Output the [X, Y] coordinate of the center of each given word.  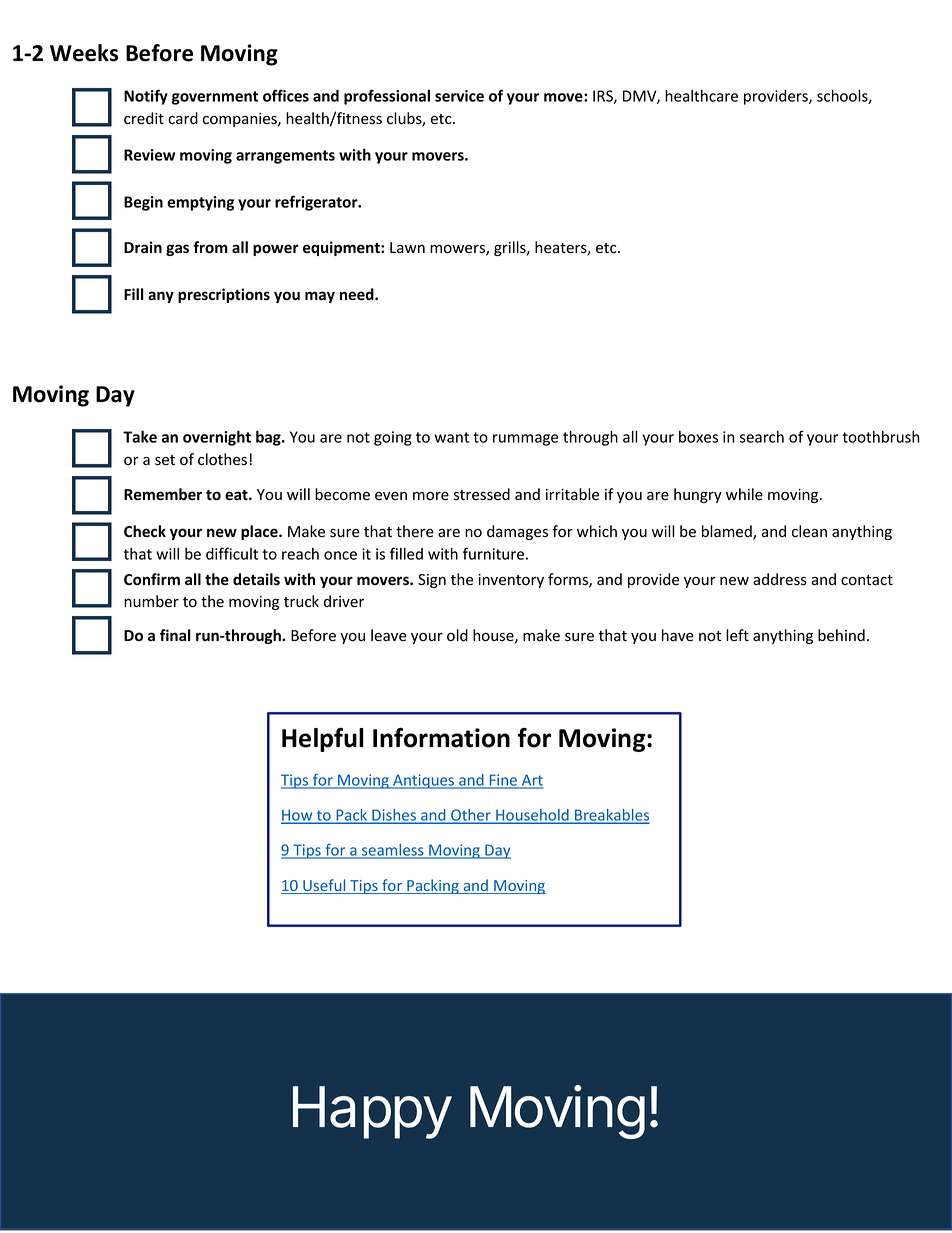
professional [387, 97]
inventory [511, 581]
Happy [372, 1112]
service [459, 96]
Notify [146, 97]
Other [471, 816]
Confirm [152, 579]
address [780, 579]
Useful [324, 886]
